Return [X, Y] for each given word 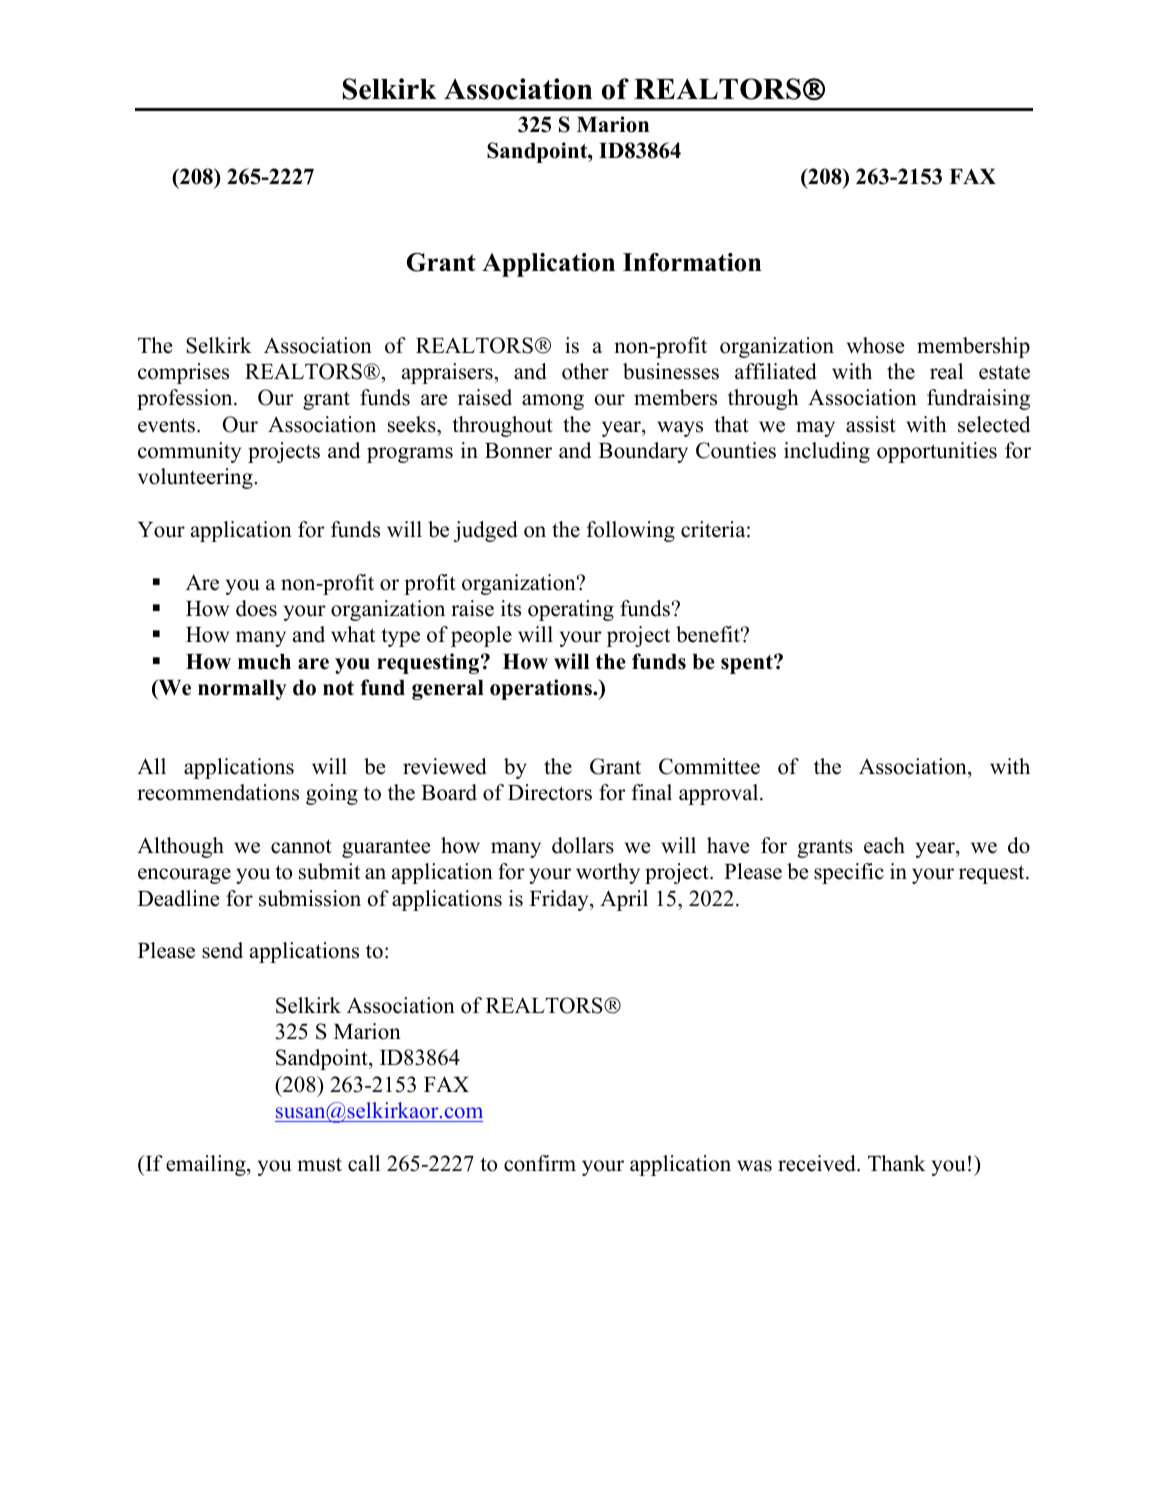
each [884, 845]
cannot [301, 846]
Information [692, 262]
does [256, 608]
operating [571, 610]
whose [875, 345]
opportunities [937, 452]
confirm [540, 1163]
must [319, 1165]
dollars [583, 845]
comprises [183, 373]
